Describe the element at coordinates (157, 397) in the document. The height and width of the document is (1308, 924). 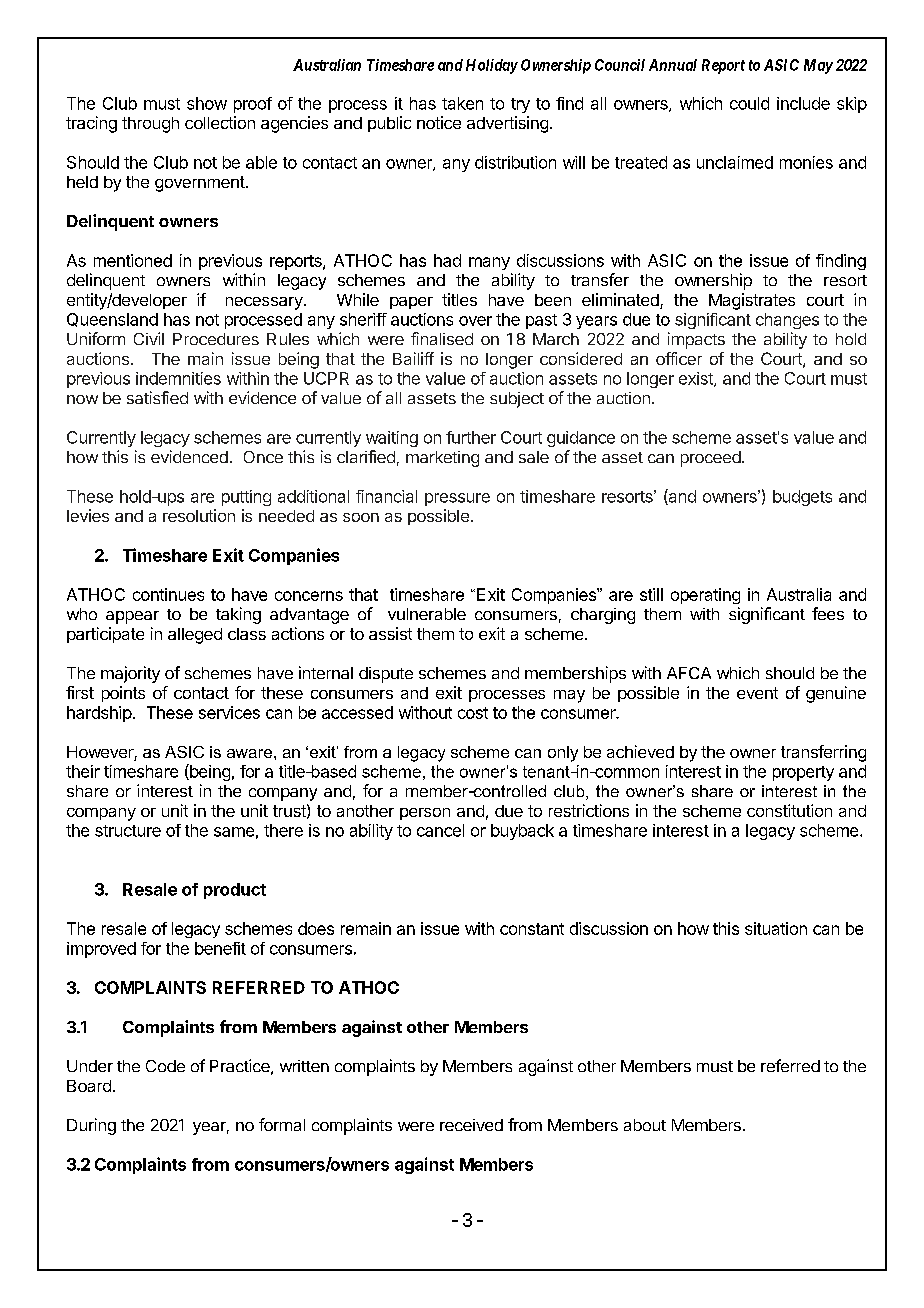
I see `satisfied` at that location.
